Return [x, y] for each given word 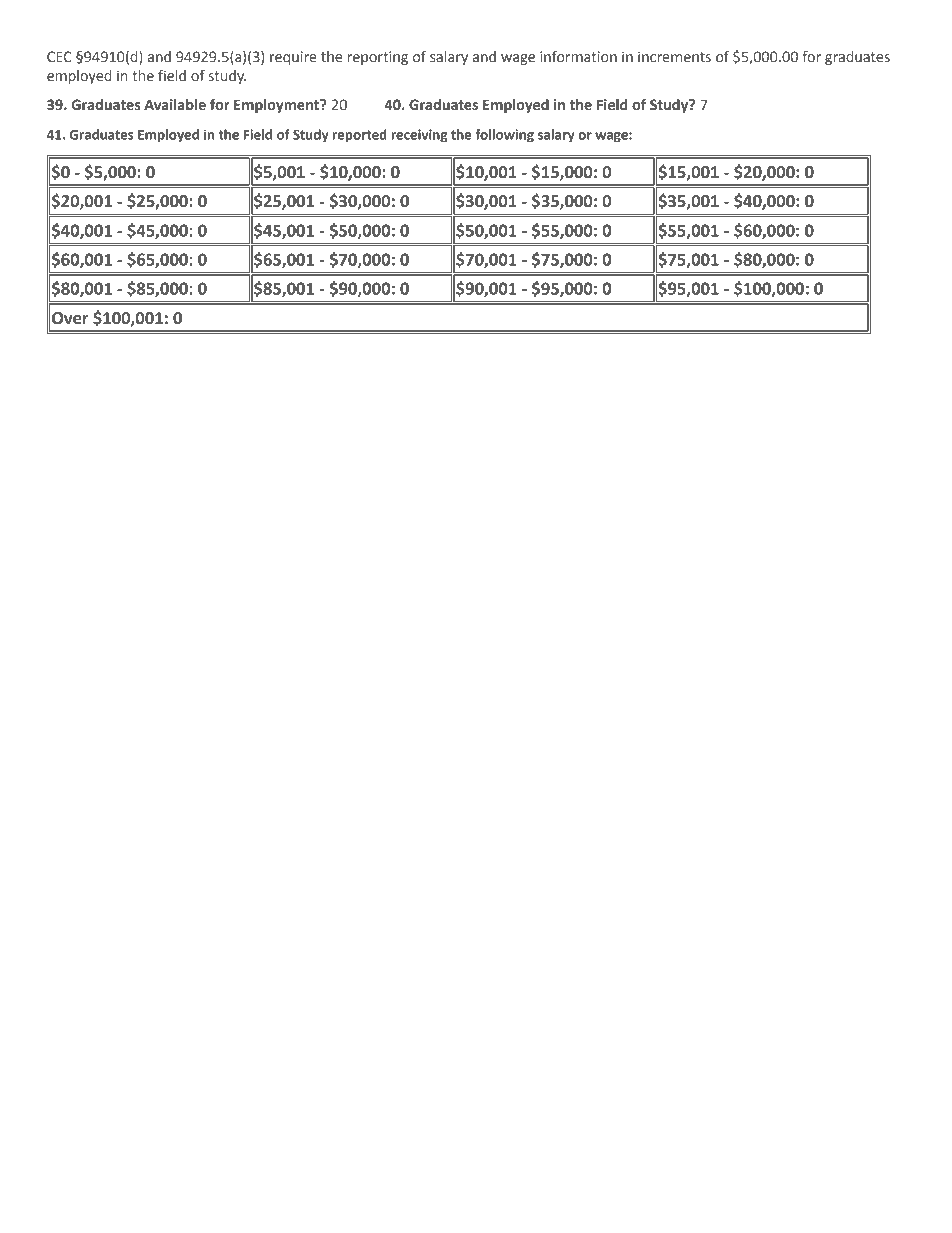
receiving [419, 136]
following [504, 136]
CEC [59, 57]
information [578, 57]
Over [70, 318]
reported [360, 136]
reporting [378, 58]
